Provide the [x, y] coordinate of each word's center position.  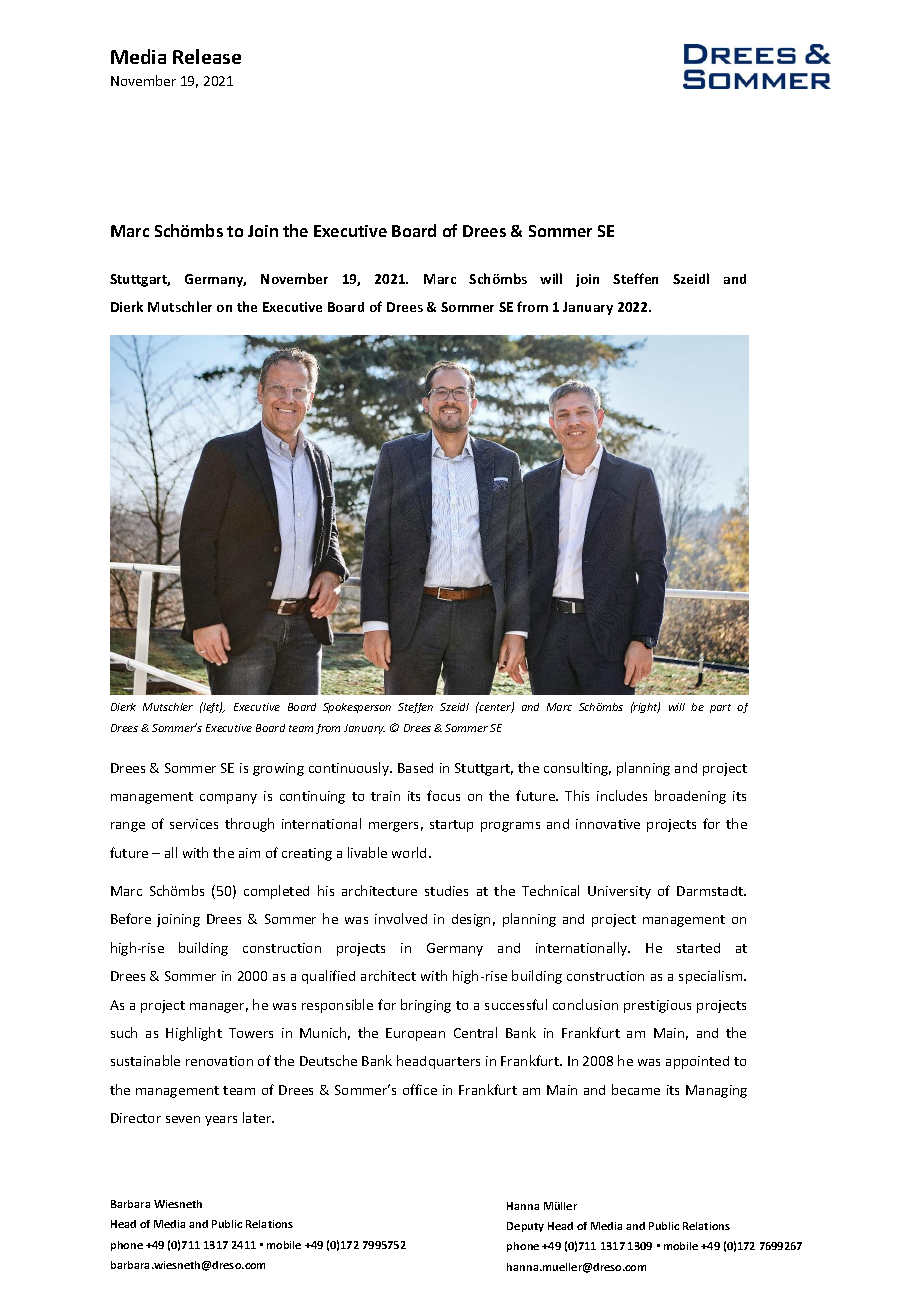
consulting [577, 769]
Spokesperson [357, 708]
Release [207, 56]
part [720, 708]
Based [415, 768]
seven [183, 1119]
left [212, 707]
